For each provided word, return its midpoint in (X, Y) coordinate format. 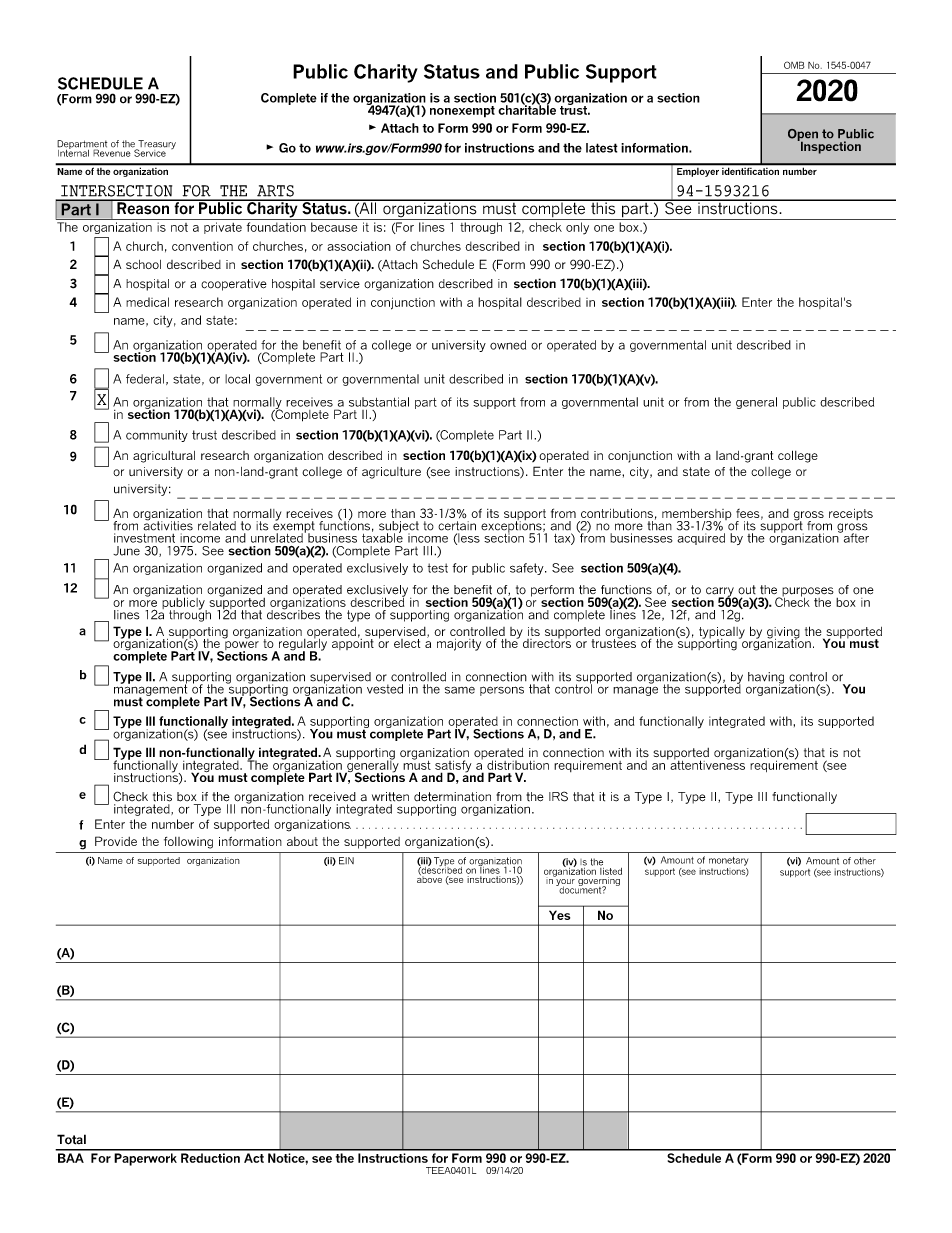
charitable (527, 109)
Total (71, 1139)
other (865, 861)
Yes (559, 915)
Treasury (156, 146)
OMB (794, 65)
